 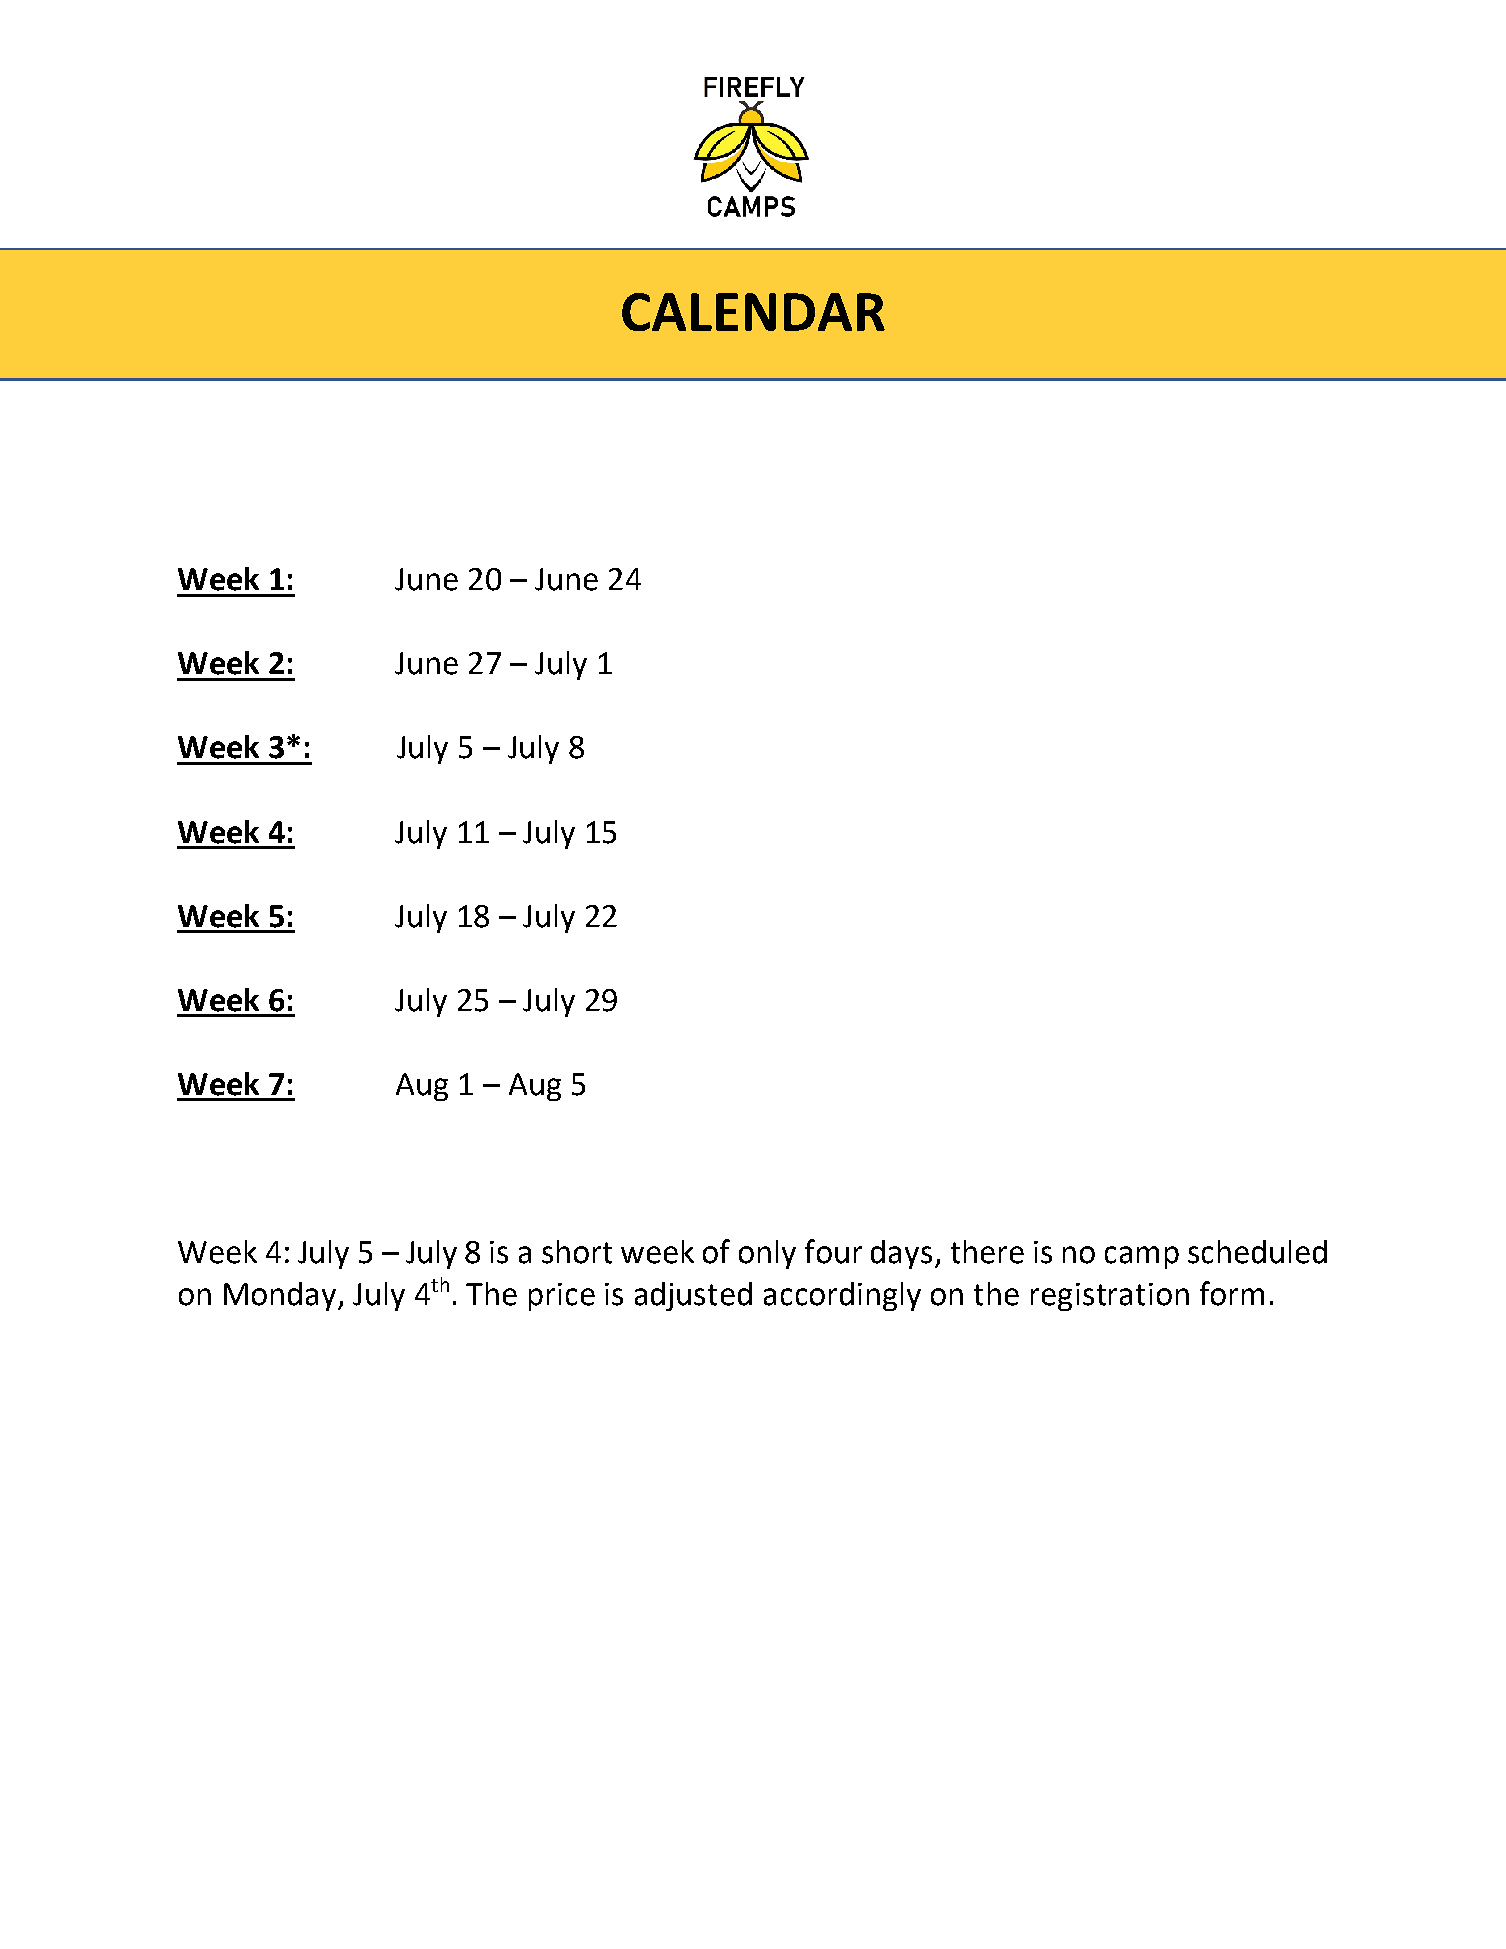 I want to click on only, so click(x=767, y=1254).
